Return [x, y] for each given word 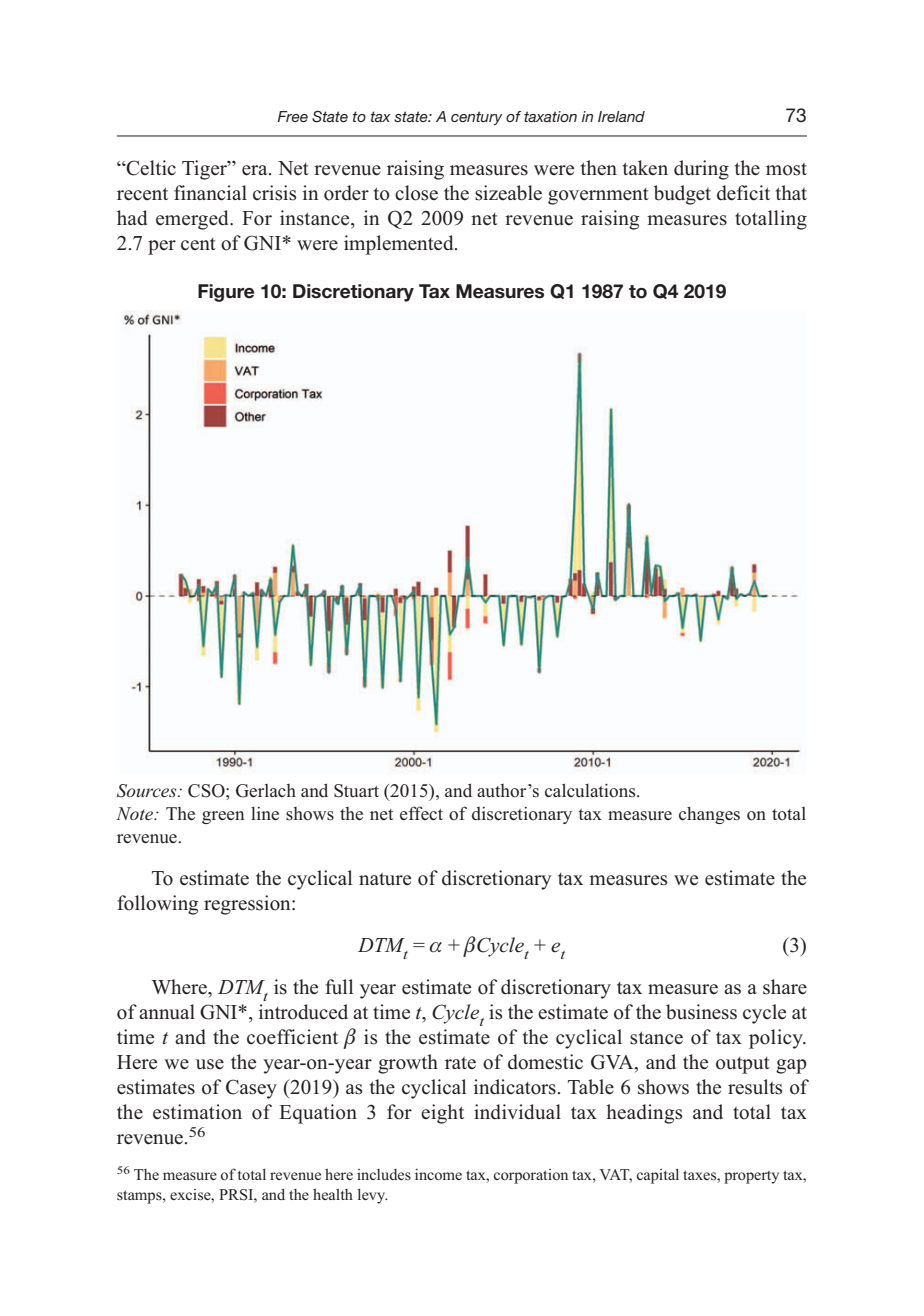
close [416, 193]
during [701, 170]
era [256, 170]
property [751, 1177]
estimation [197, 1112]
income [438, 1174]
